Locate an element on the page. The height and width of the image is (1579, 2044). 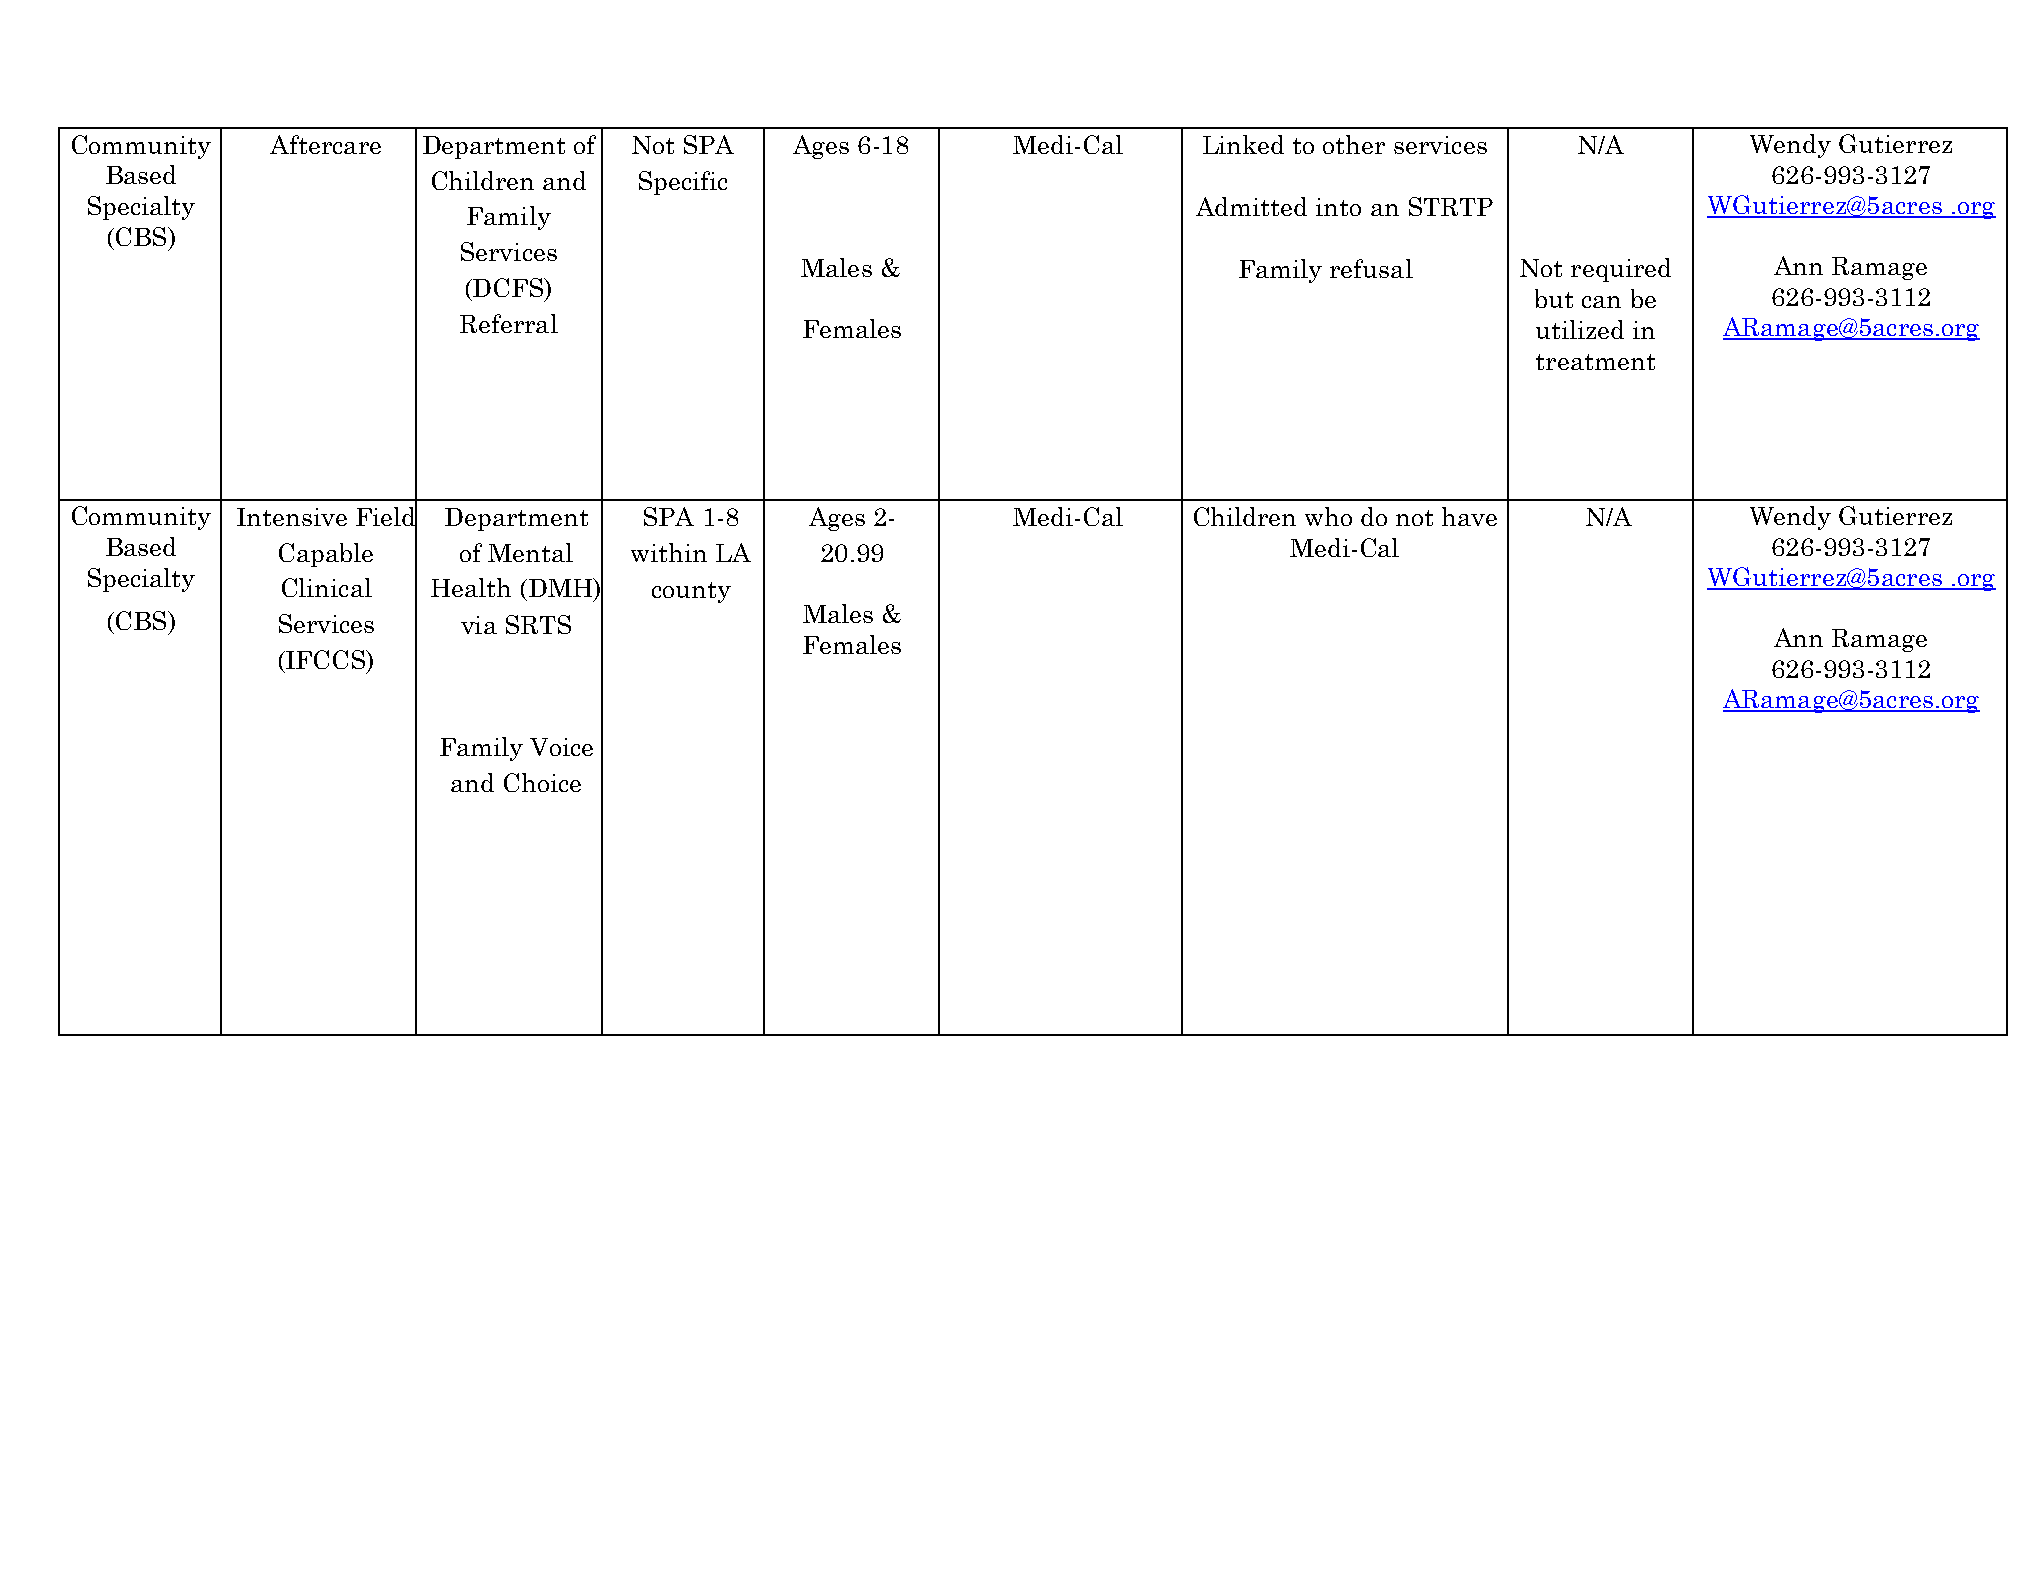
who is located at coordinates (1328, 516).
